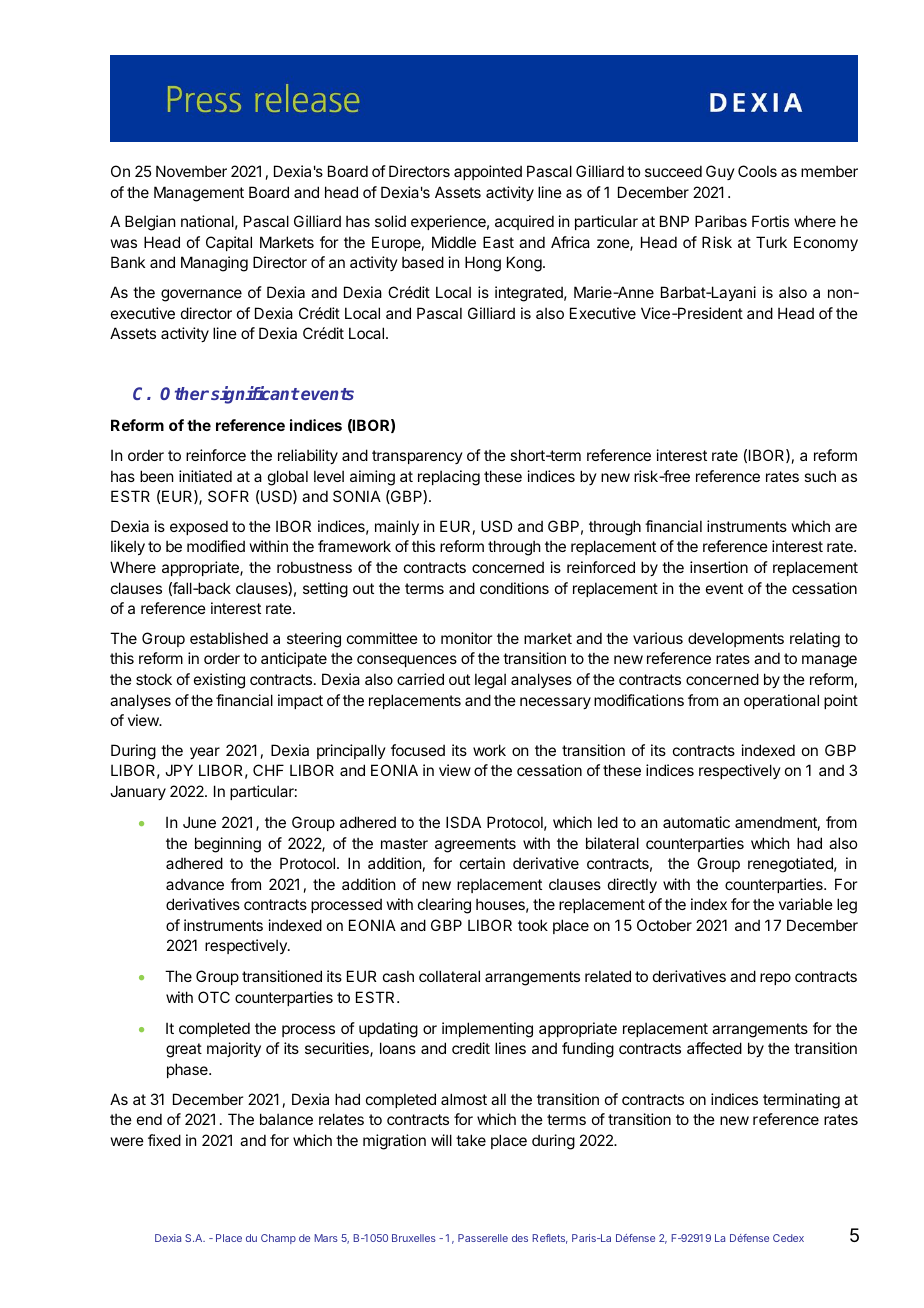  Describe the element at coordinates (216, 546) in the screenshot. I see `modified` at that location.
